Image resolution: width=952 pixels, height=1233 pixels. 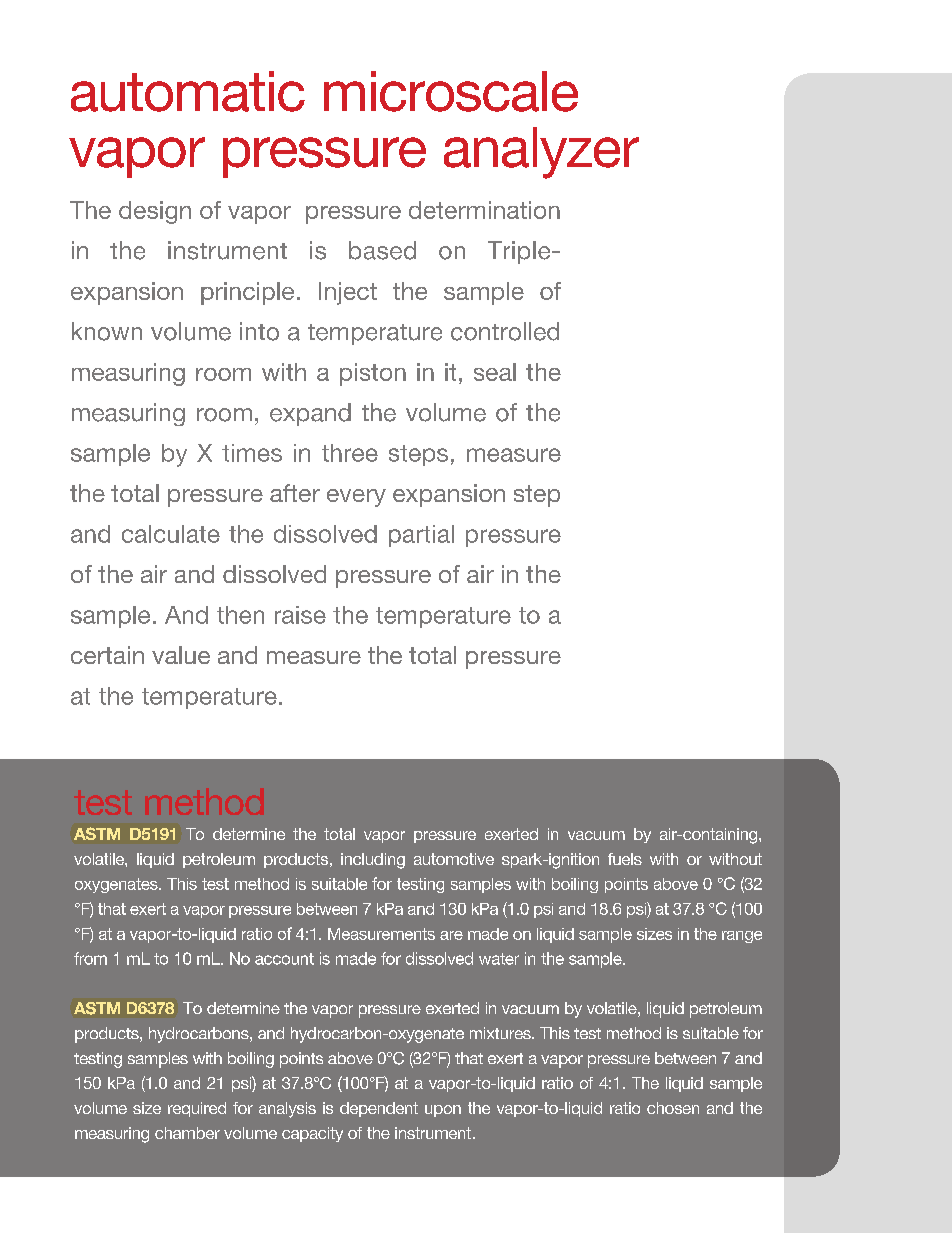 What do you see at coordinates (188, 91) in the screenshot?
I see `automatic` at bounding box center [188, 91].
